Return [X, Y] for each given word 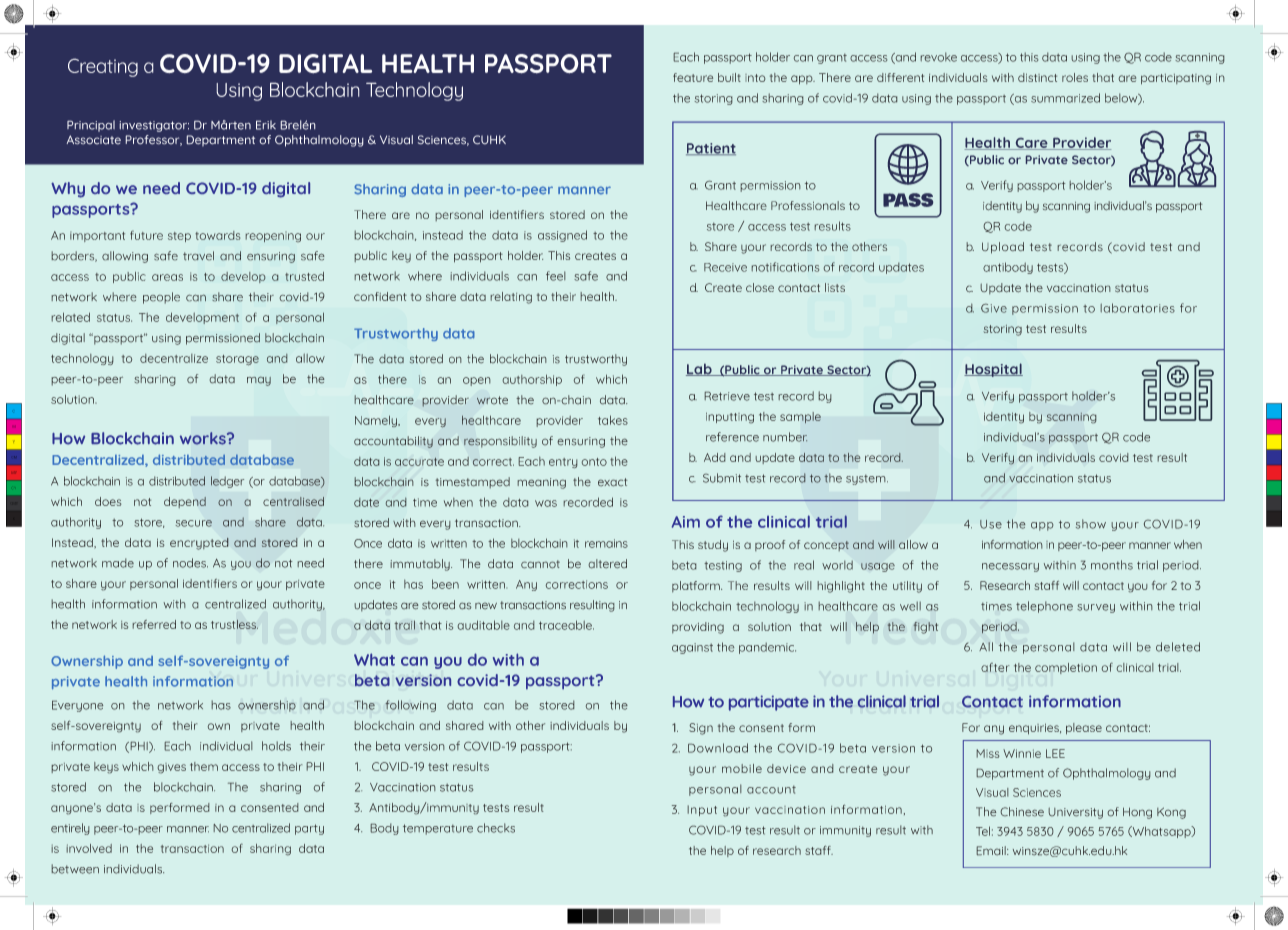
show [1091, 524]
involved [89, 848]
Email [992, 851]
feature [693, 77]
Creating [103, 67]
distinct [1037, 77]
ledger [227, 482]
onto [594, 462]
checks [496, 828]
